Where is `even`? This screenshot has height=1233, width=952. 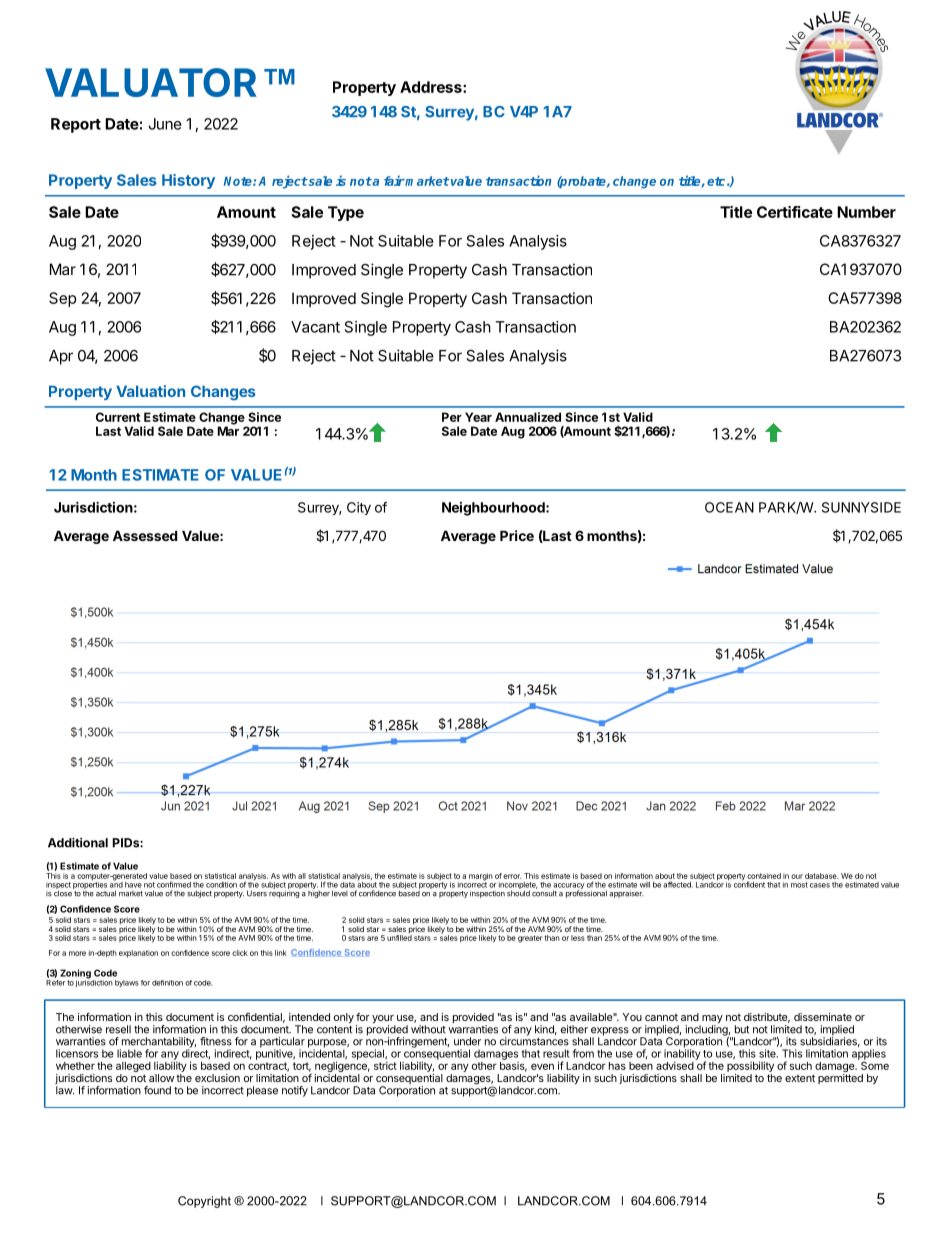 even is located at coordinates (542, 1066).
